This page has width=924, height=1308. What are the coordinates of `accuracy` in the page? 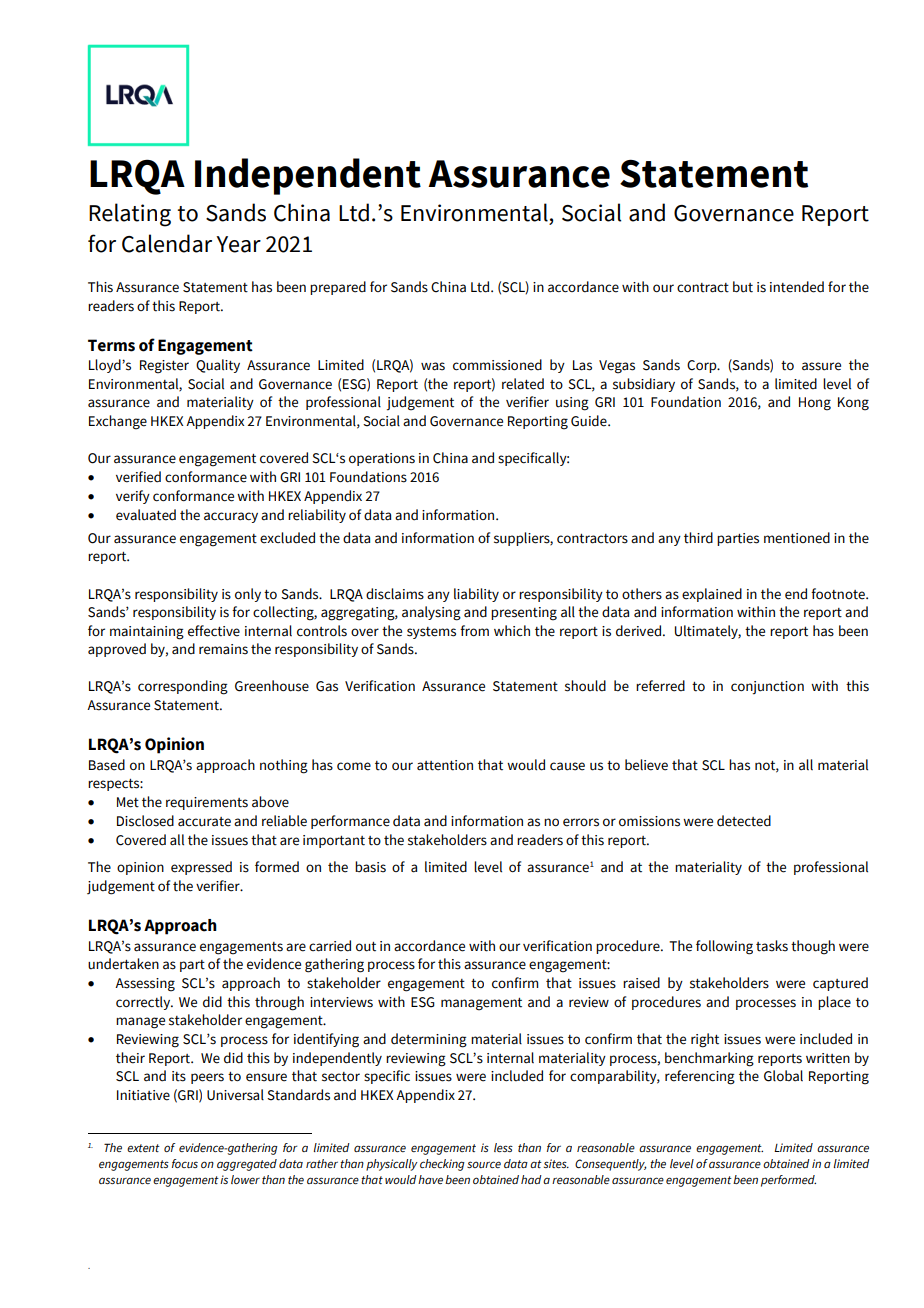 It's located at (231, 517).
